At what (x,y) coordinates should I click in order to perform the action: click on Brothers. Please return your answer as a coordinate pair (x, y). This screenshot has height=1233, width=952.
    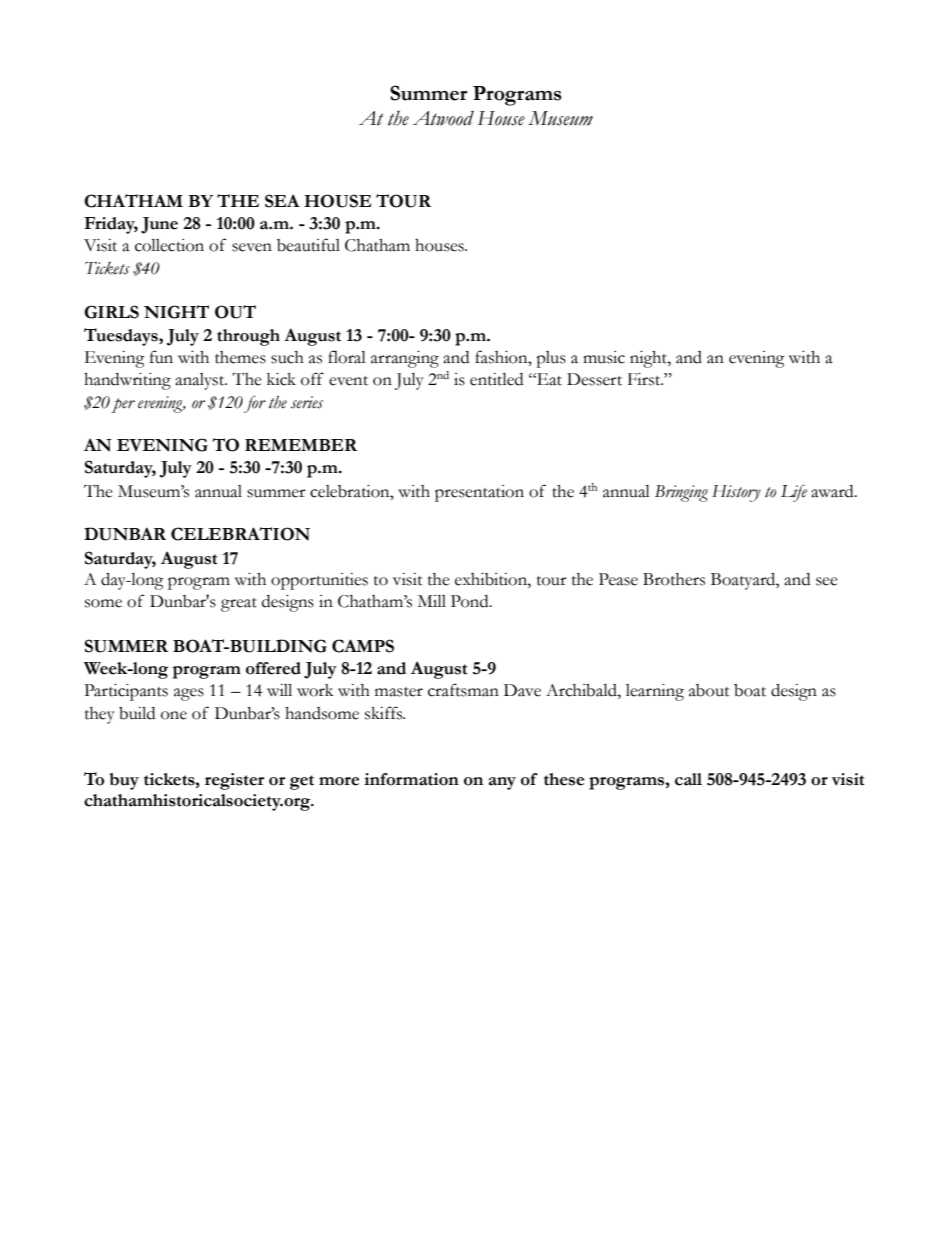
    Looking at the image, I should click on (674, 579).
